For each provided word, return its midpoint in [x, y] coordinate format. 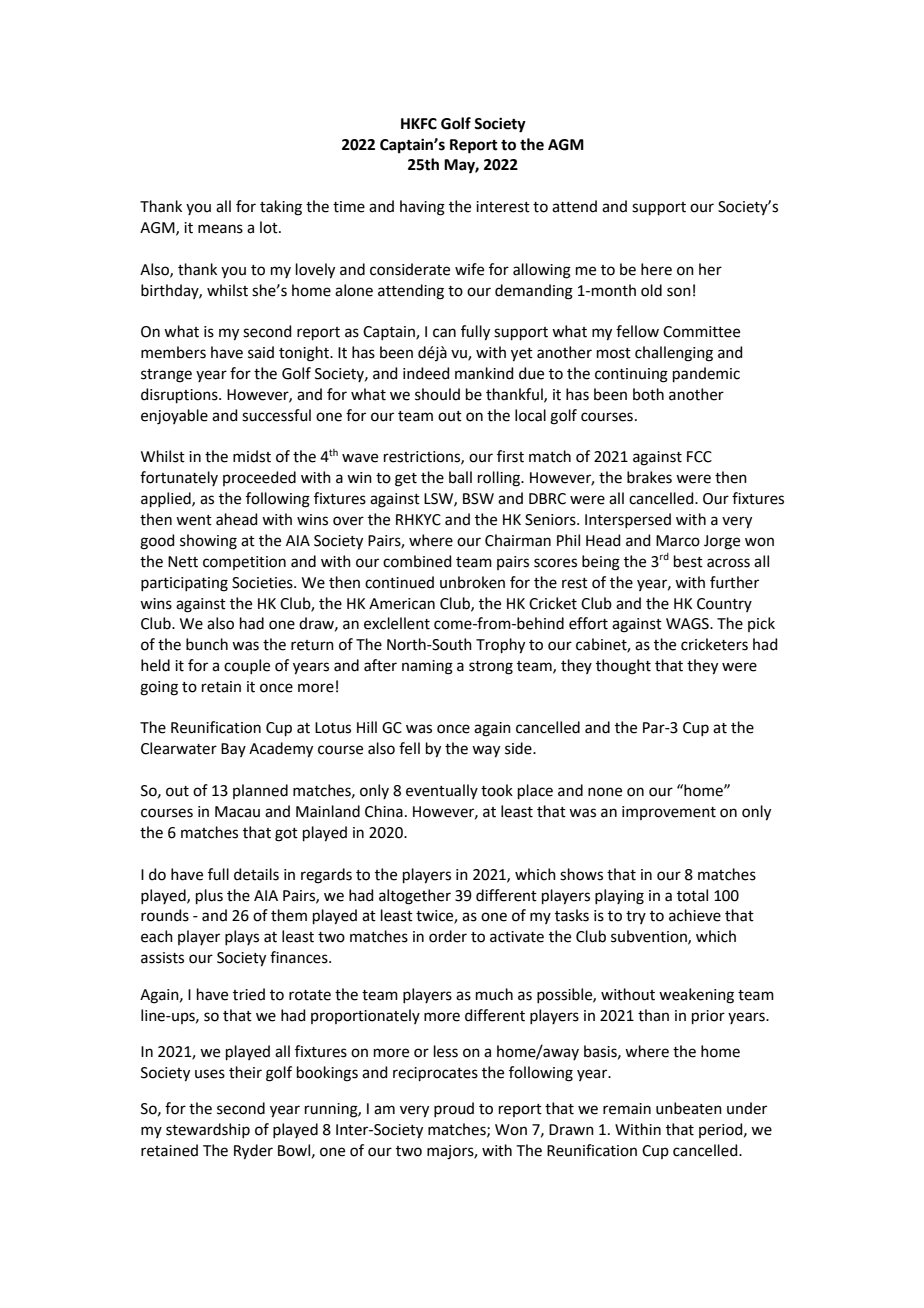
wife [469, 269]
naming [427, 667]
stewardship [208, 1130]
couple [247, 666]
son [679, 292]
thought [623, 667]
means [220, 229]
